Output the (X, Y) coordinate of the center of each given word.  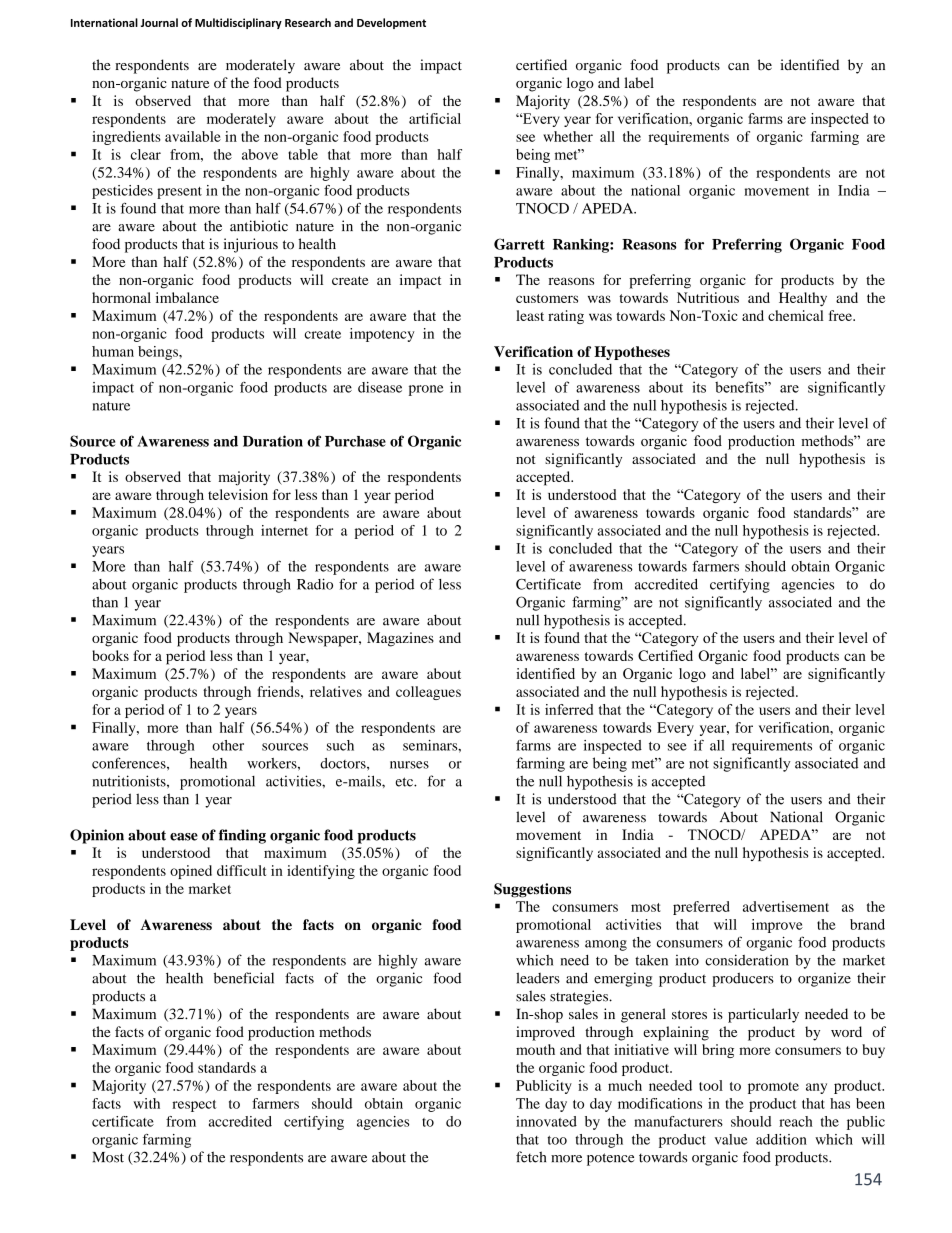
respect (194, 1106)
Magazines (400, 639)
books (110, 655)
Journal (159, 22)
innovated (546, 1121)
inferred (569, 709)
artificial (435, 118)
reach (796, 1121)
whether (568, 136)
